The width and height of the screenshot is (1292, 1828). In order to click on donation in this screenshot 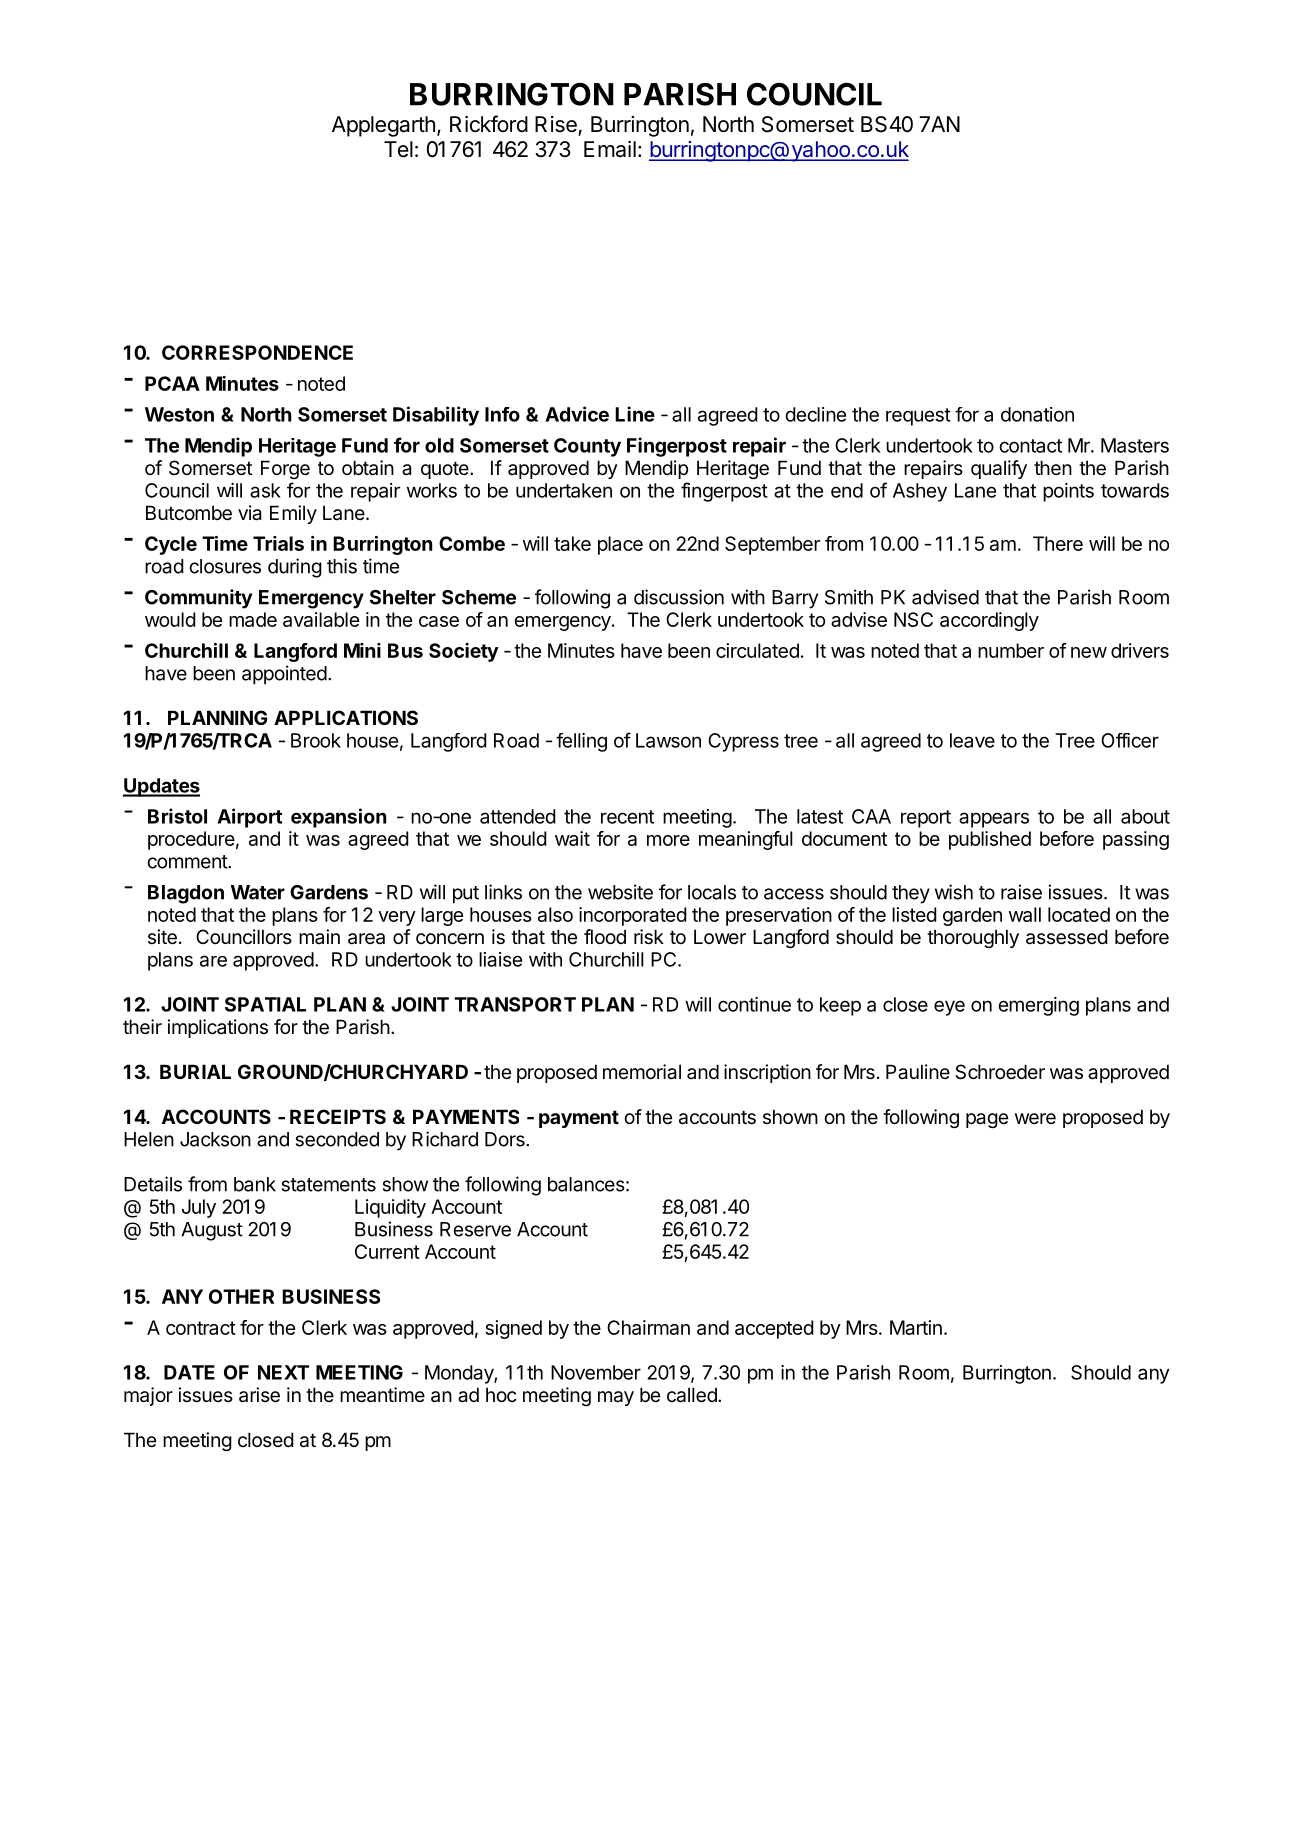, I will do `click(1037, 414)`.
